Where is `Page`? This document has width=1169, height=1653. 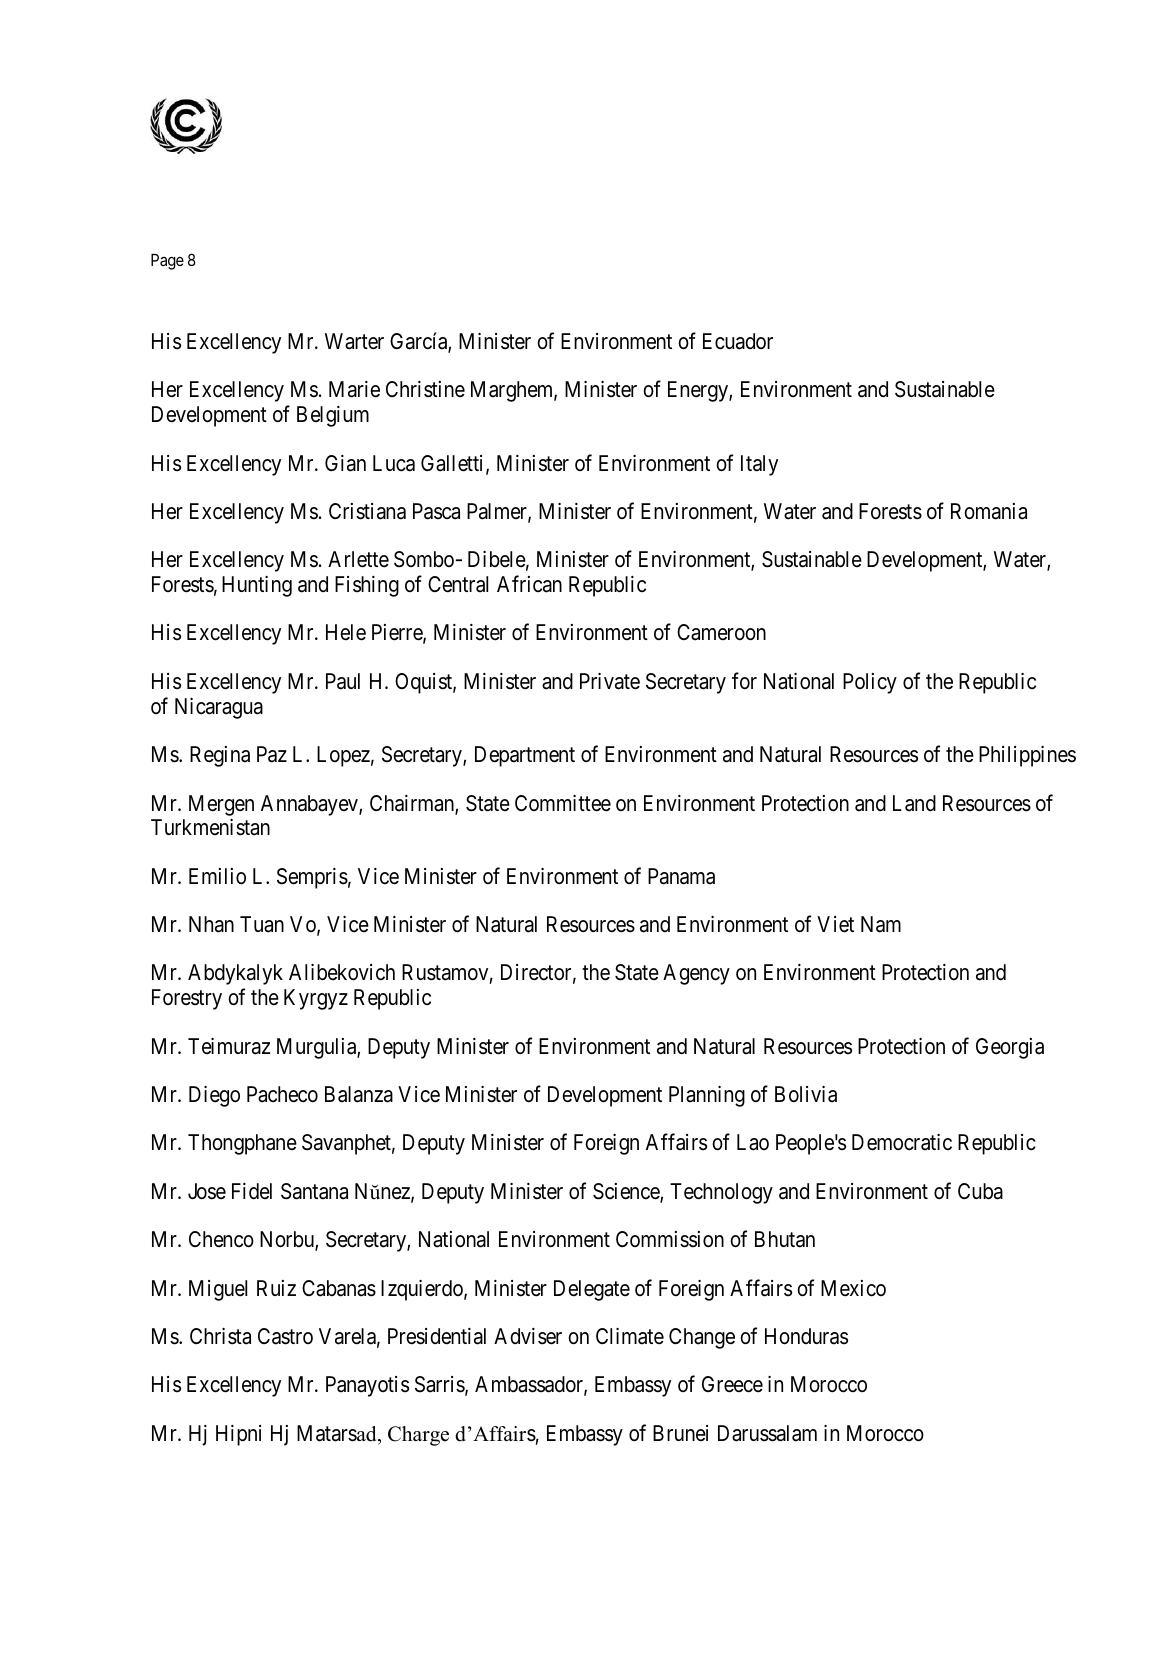
Page is located at coordinates (167, 262).
